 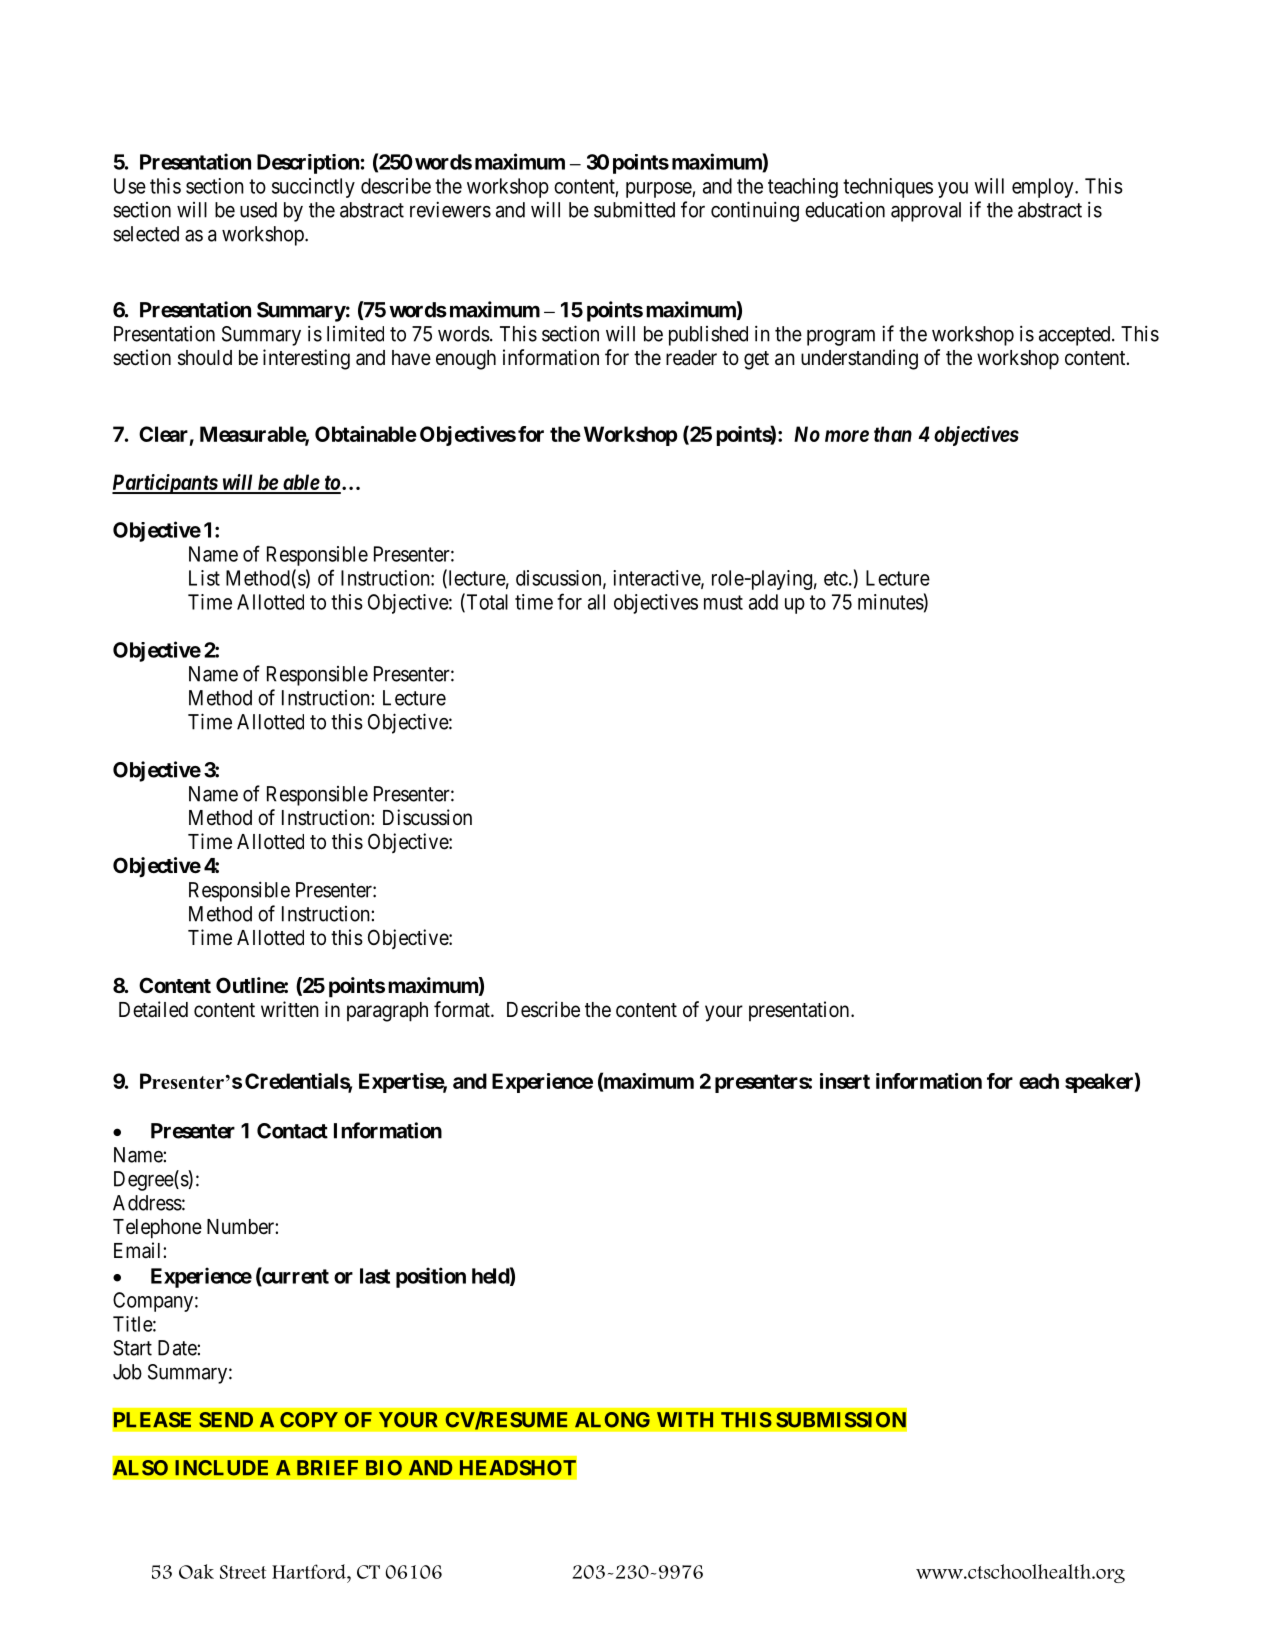 What do you see at coordinates (290, 1009) in the image?
I see `written` at bounding box center [290, 1009].
